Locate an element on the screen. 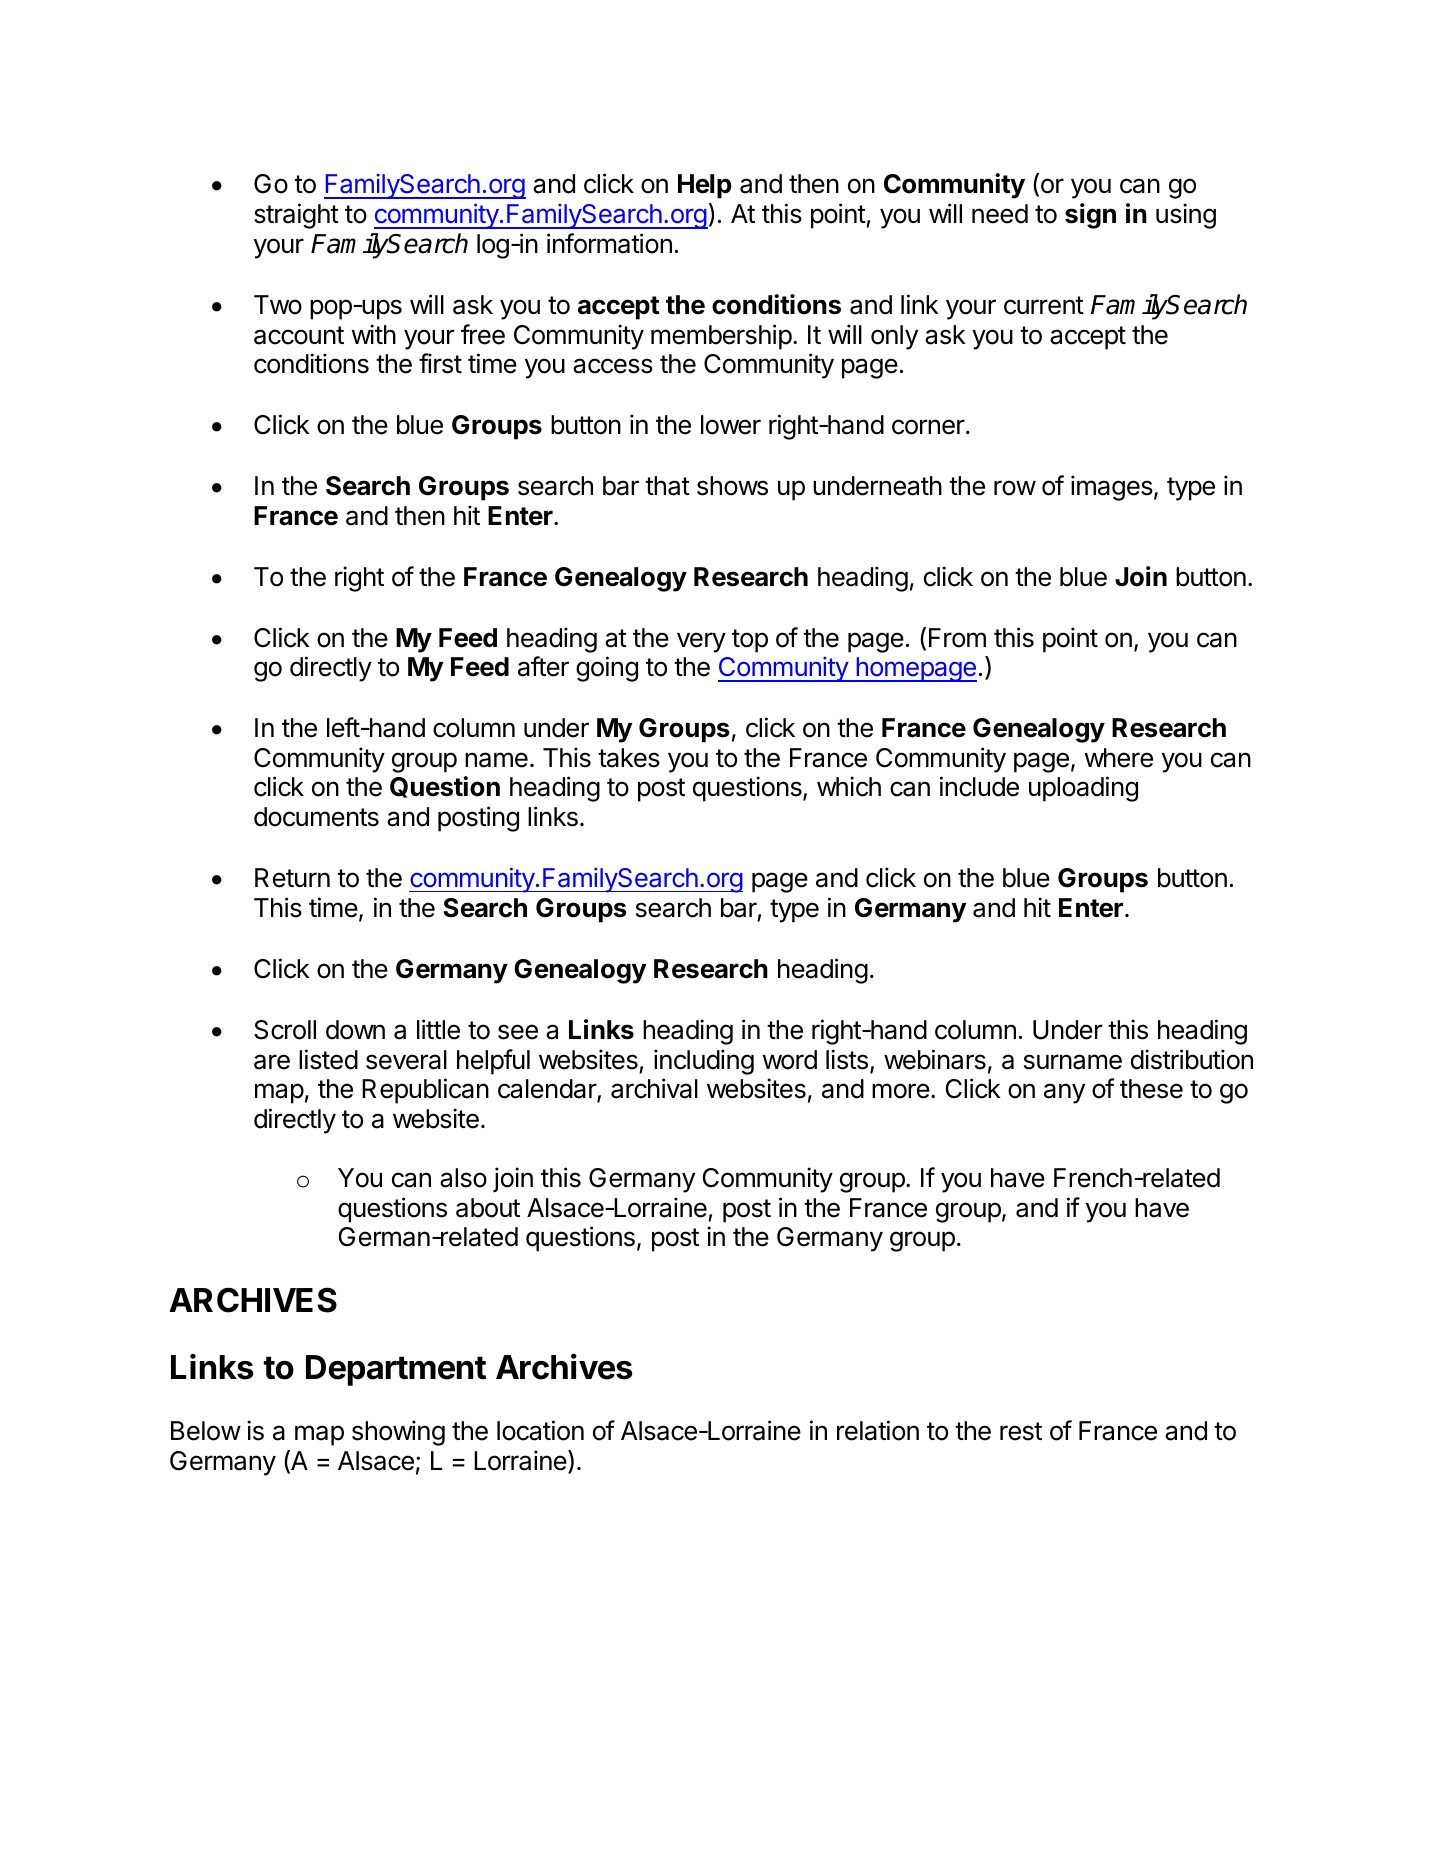  straight is located at coordinates (296, 216).
